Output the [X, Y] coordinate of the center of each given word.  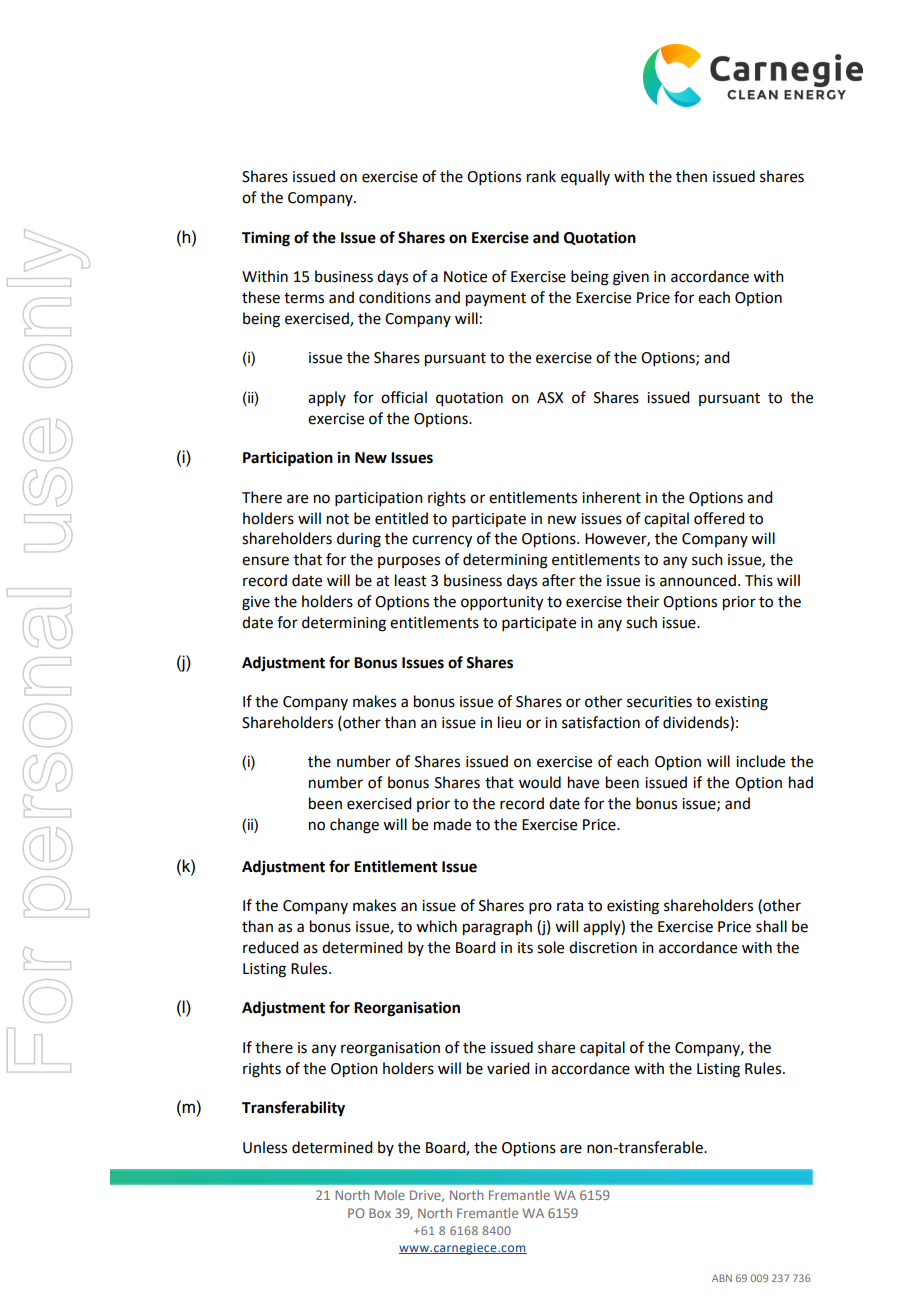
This [759, 580]
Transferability [293, 1109]
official [404, 397]
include [760, 761]
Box [380, 1213]
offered [719, 518]
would [540, 782]
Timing [266, 239]
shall [771, 926]
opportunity [502, 603]
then [691, 176]
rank [541, 176]
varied [508, 1068]
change [354, 826]
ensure [265, 561]
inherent [611, 497]
